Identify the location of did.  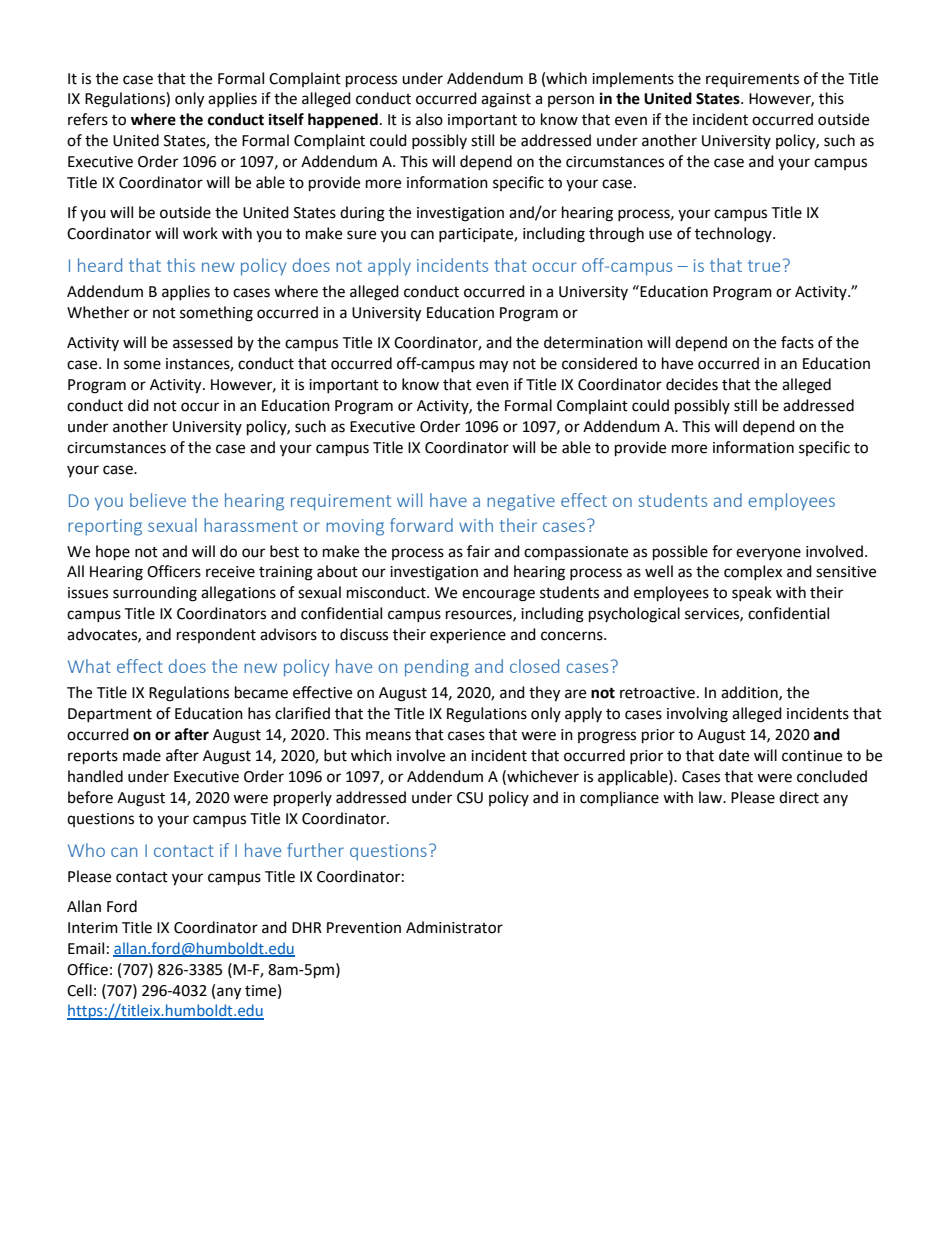
(138, 405).
